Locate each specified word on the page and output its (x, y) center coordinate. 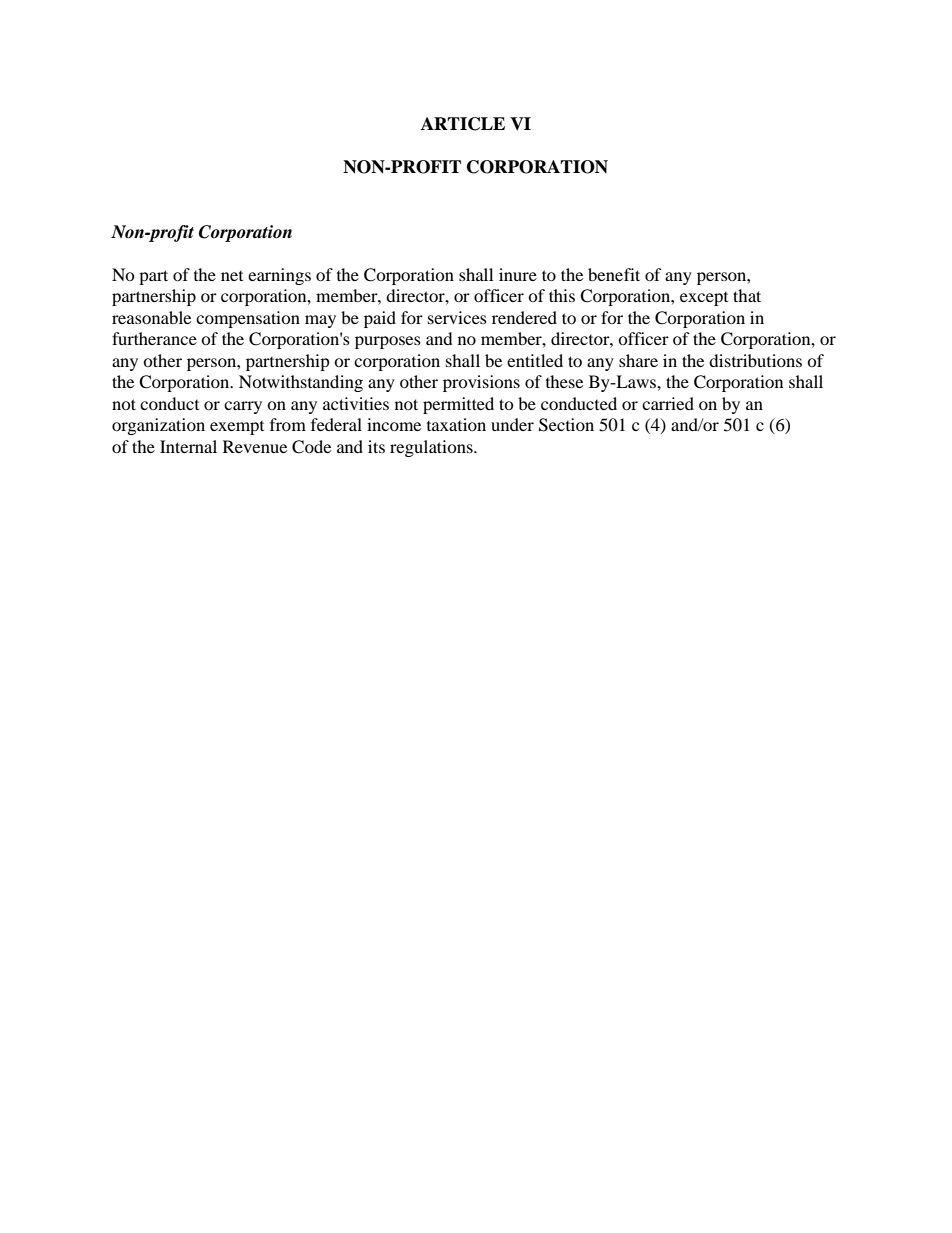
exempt (237, 428)
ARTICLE (463, 124)
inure (518, 274)
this (562, 295)
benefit (614, 274)
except (704, 299)
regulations (432, 448)
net (232, 276)
